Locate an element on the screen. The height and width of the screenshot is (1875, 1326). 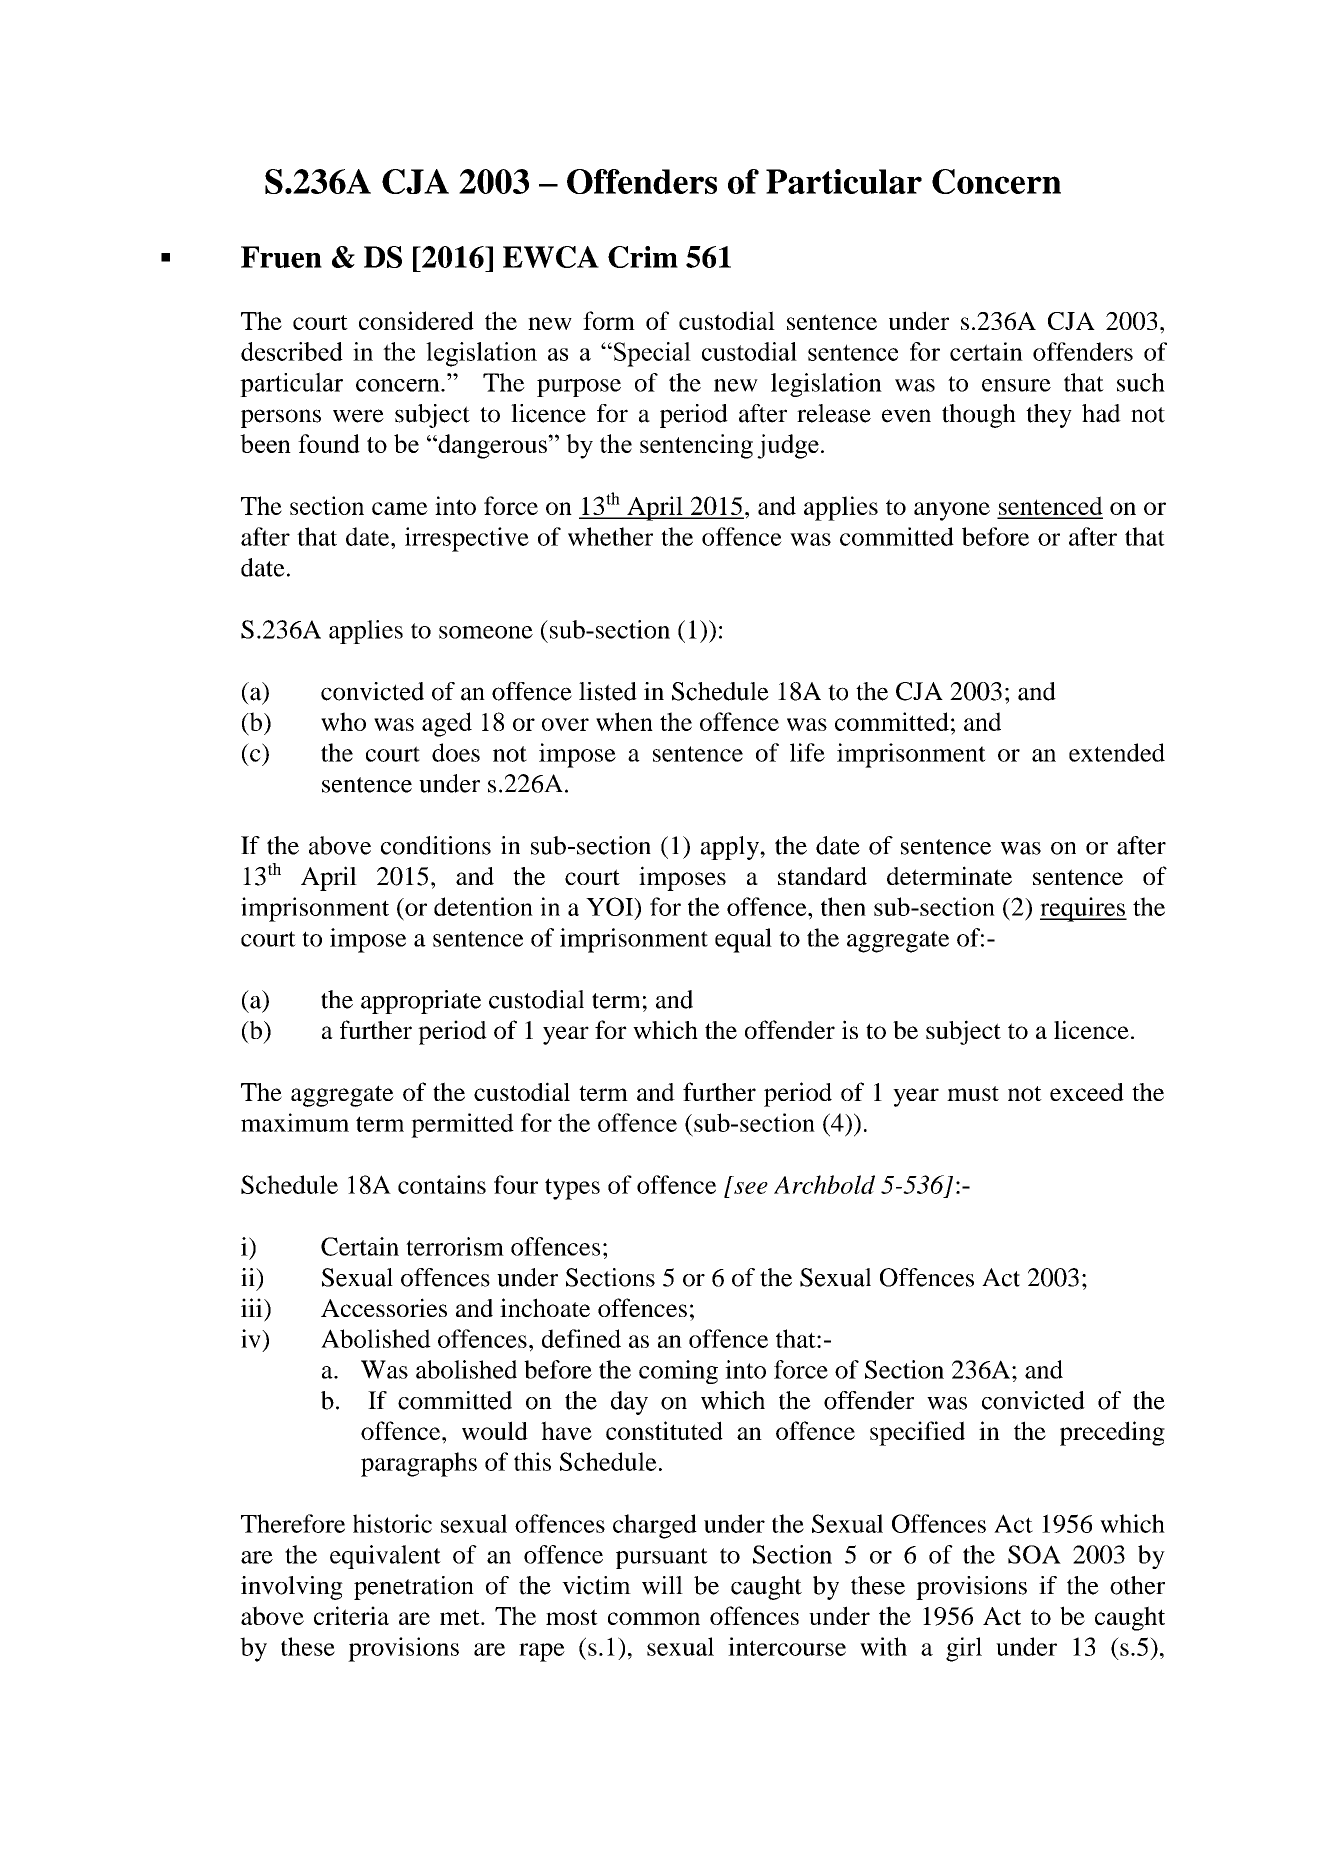
when is located at coordinates (624, 721).
